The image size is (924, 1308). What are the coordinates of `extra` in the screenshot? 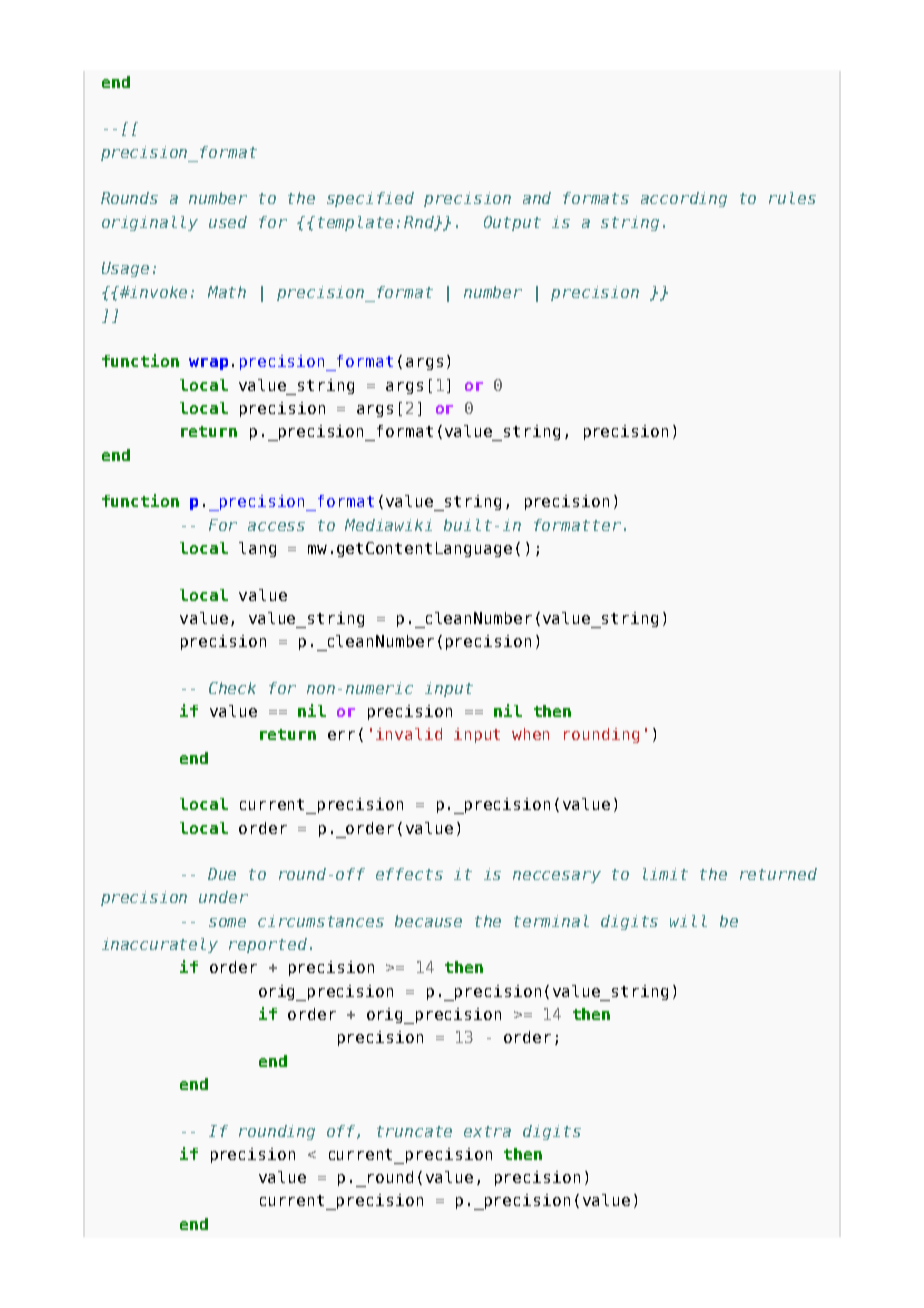 It's located at (487, 1131).
